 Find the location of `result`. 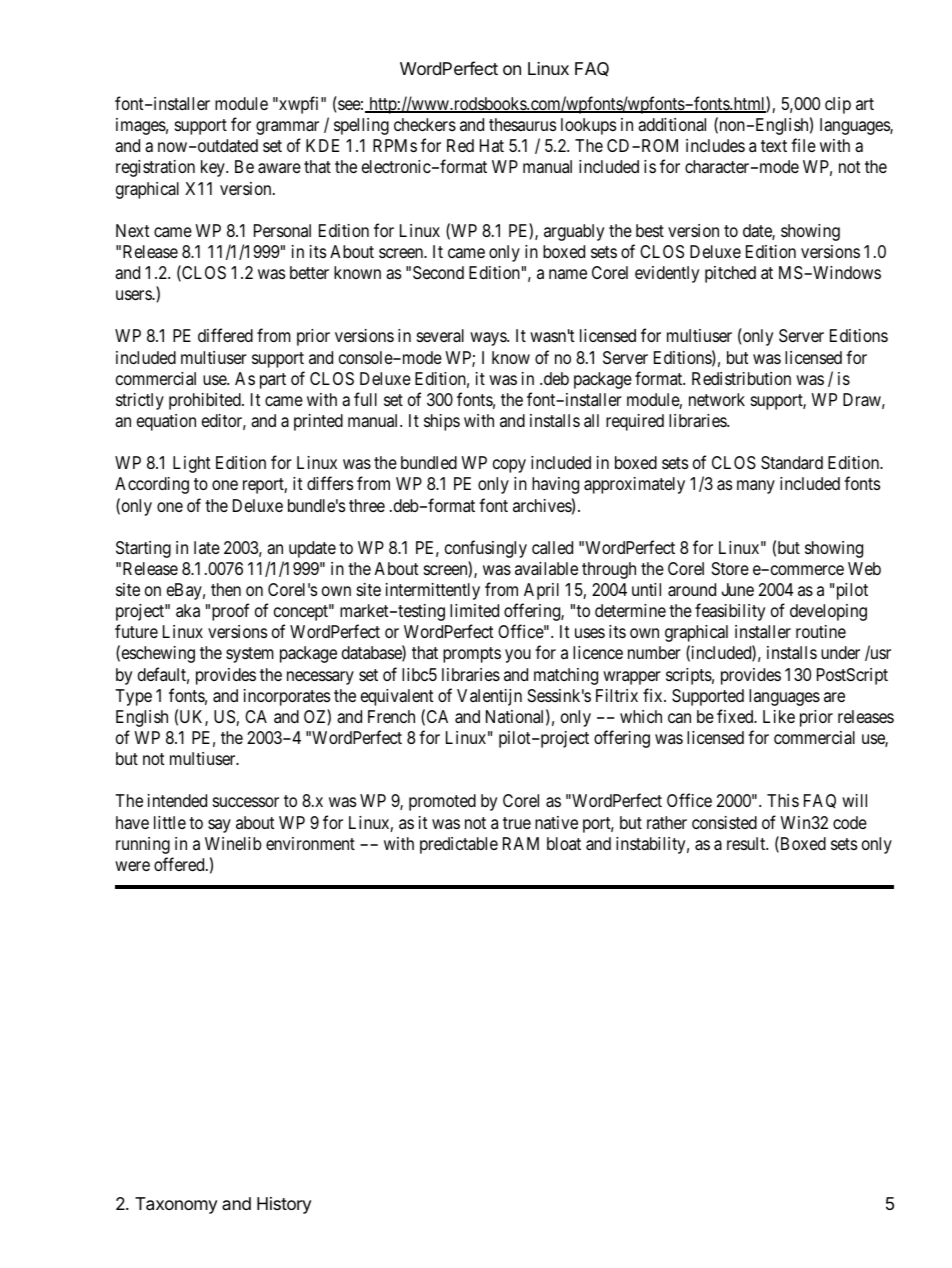

result is located at coordinates (747, 843).
